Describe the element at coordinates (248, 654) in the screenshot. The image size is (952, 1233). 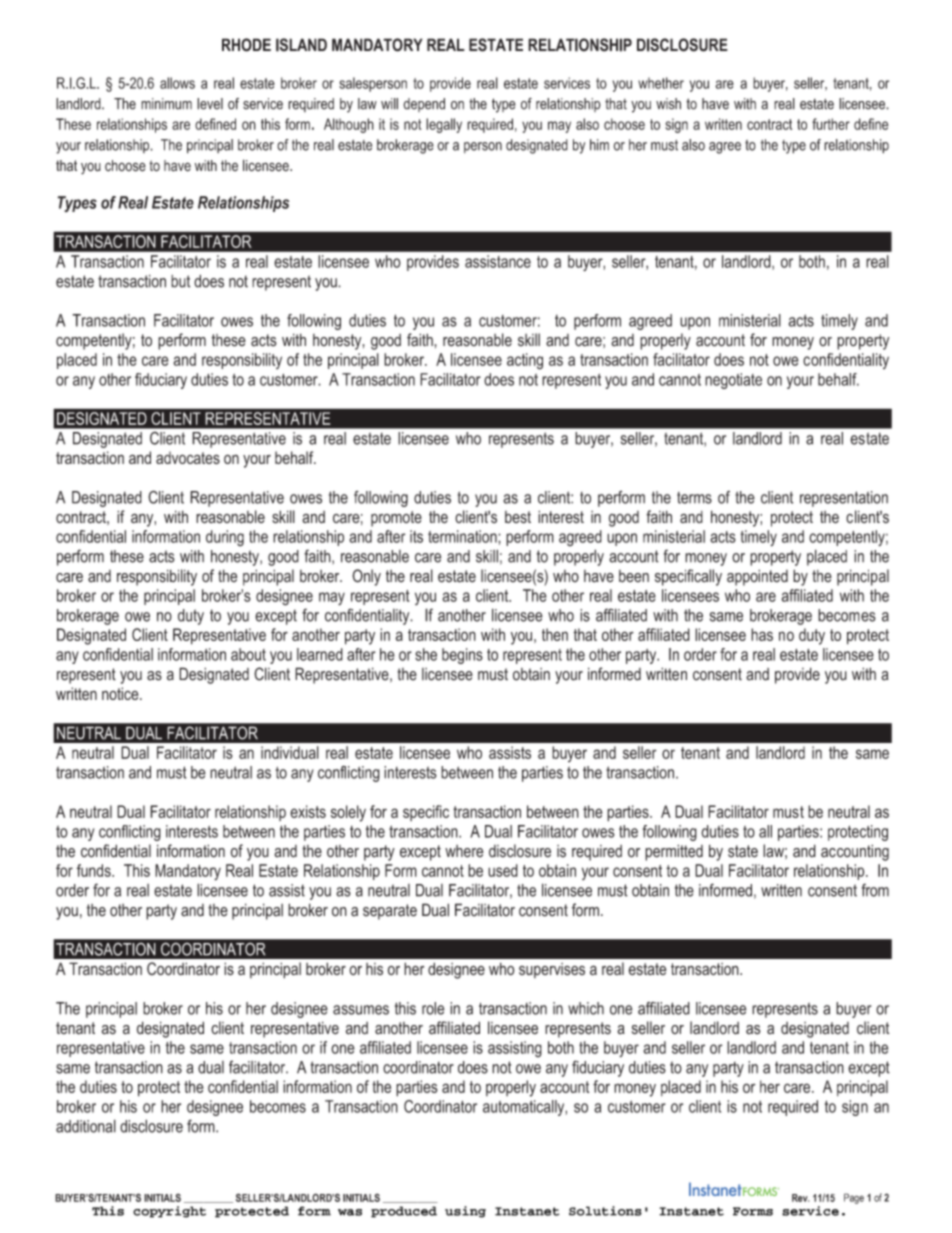
I see `about` at that location.
